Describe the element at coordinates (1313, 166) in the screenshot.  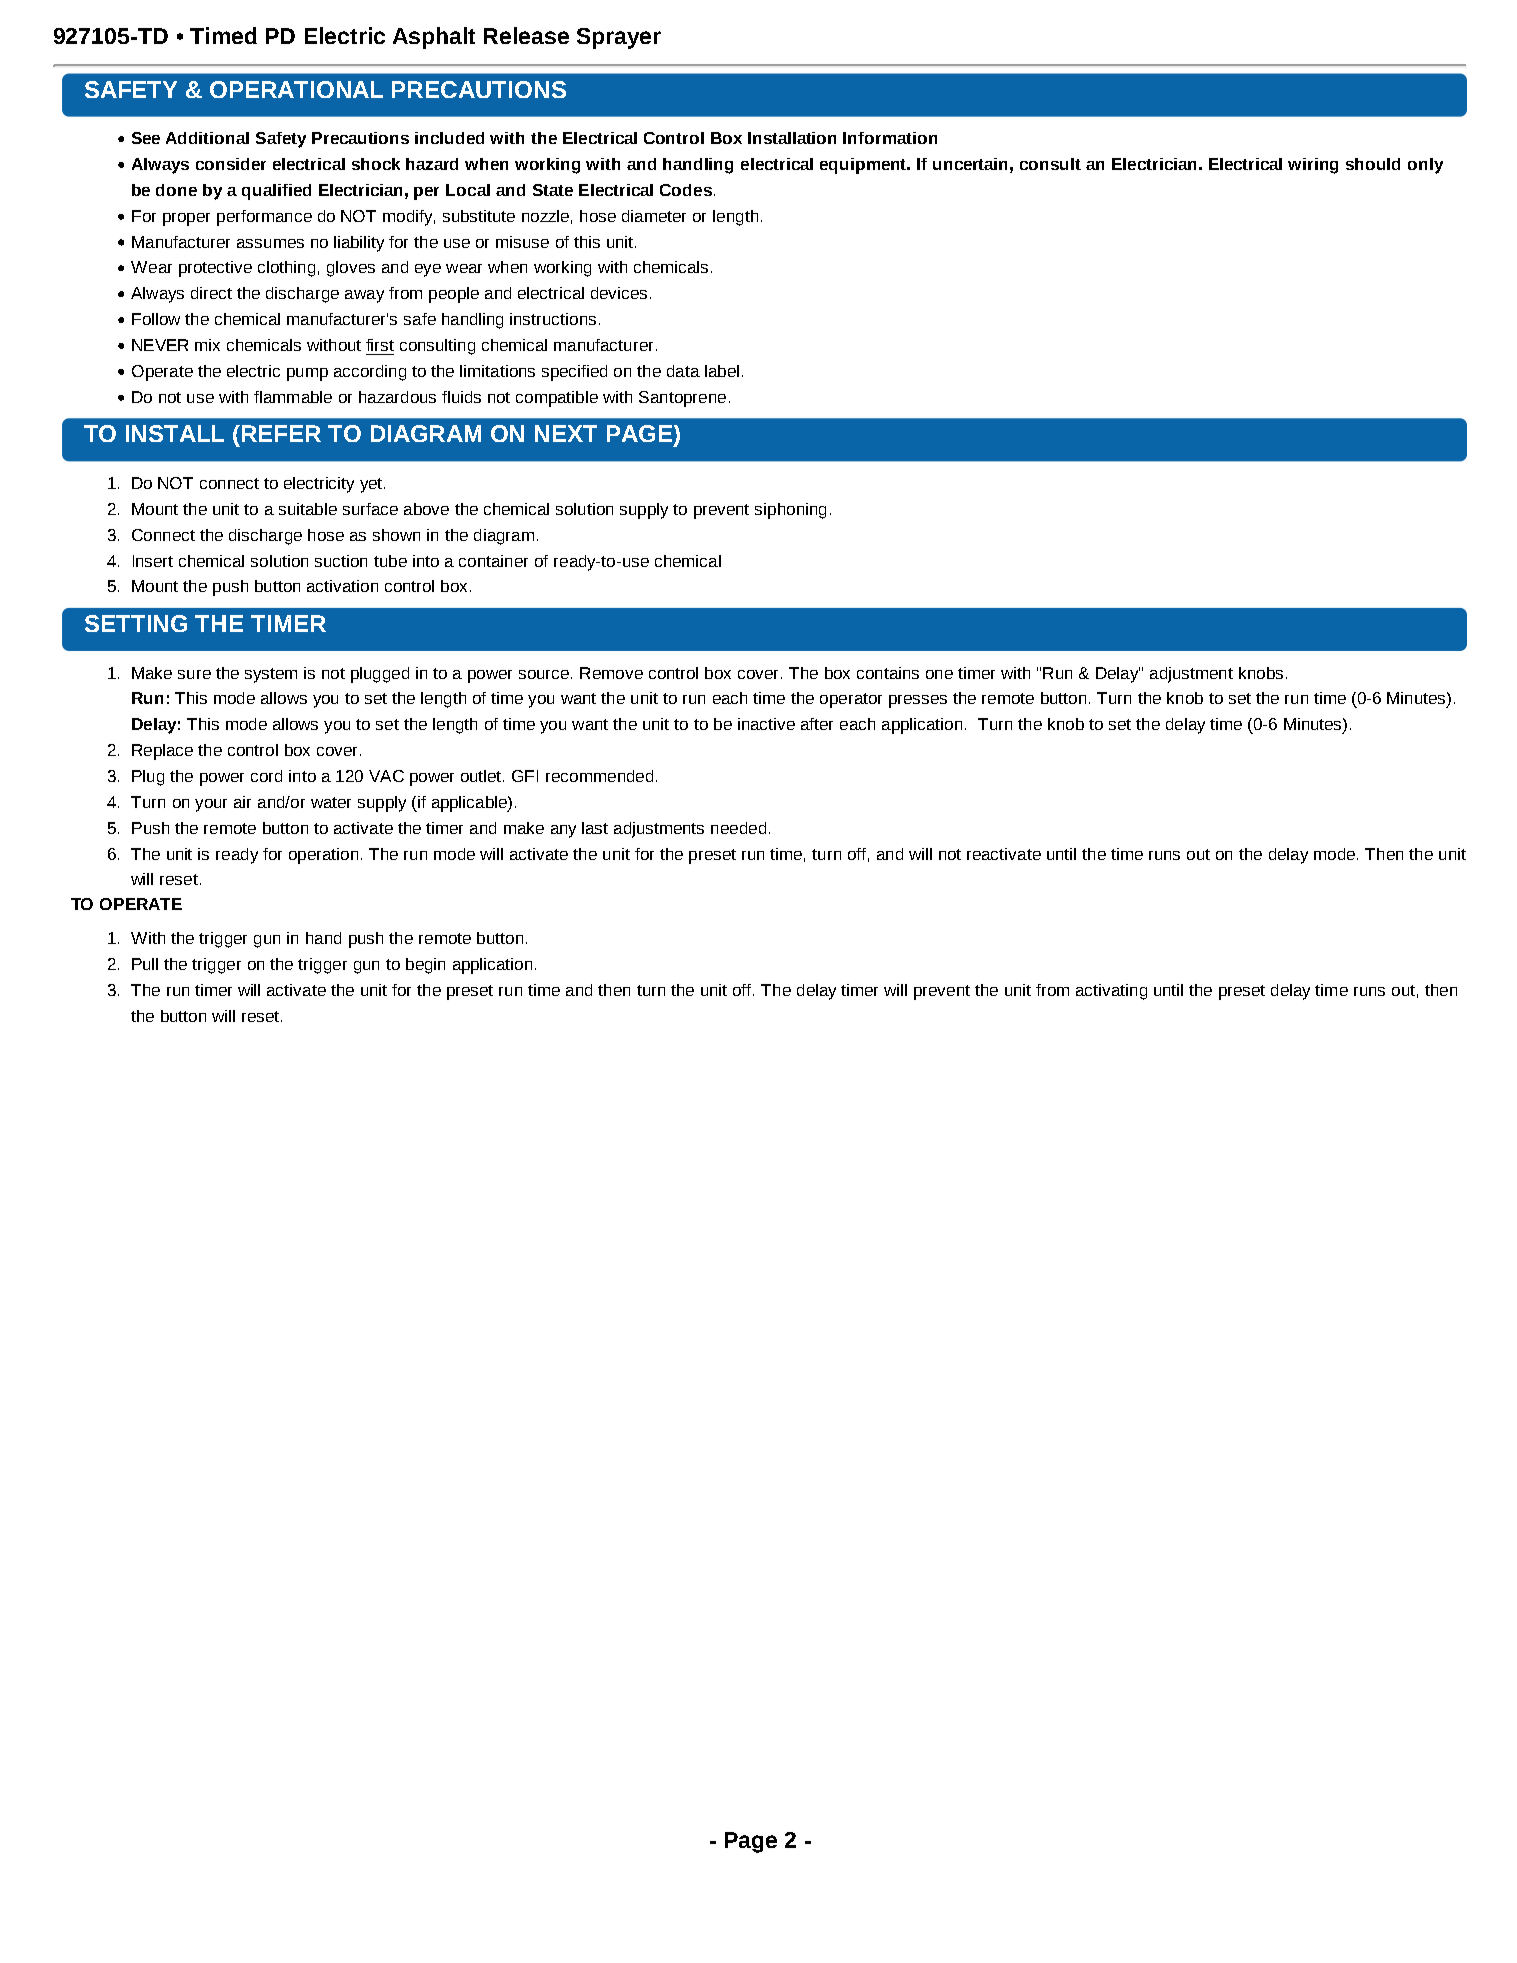
I see `wiring` at that location.
